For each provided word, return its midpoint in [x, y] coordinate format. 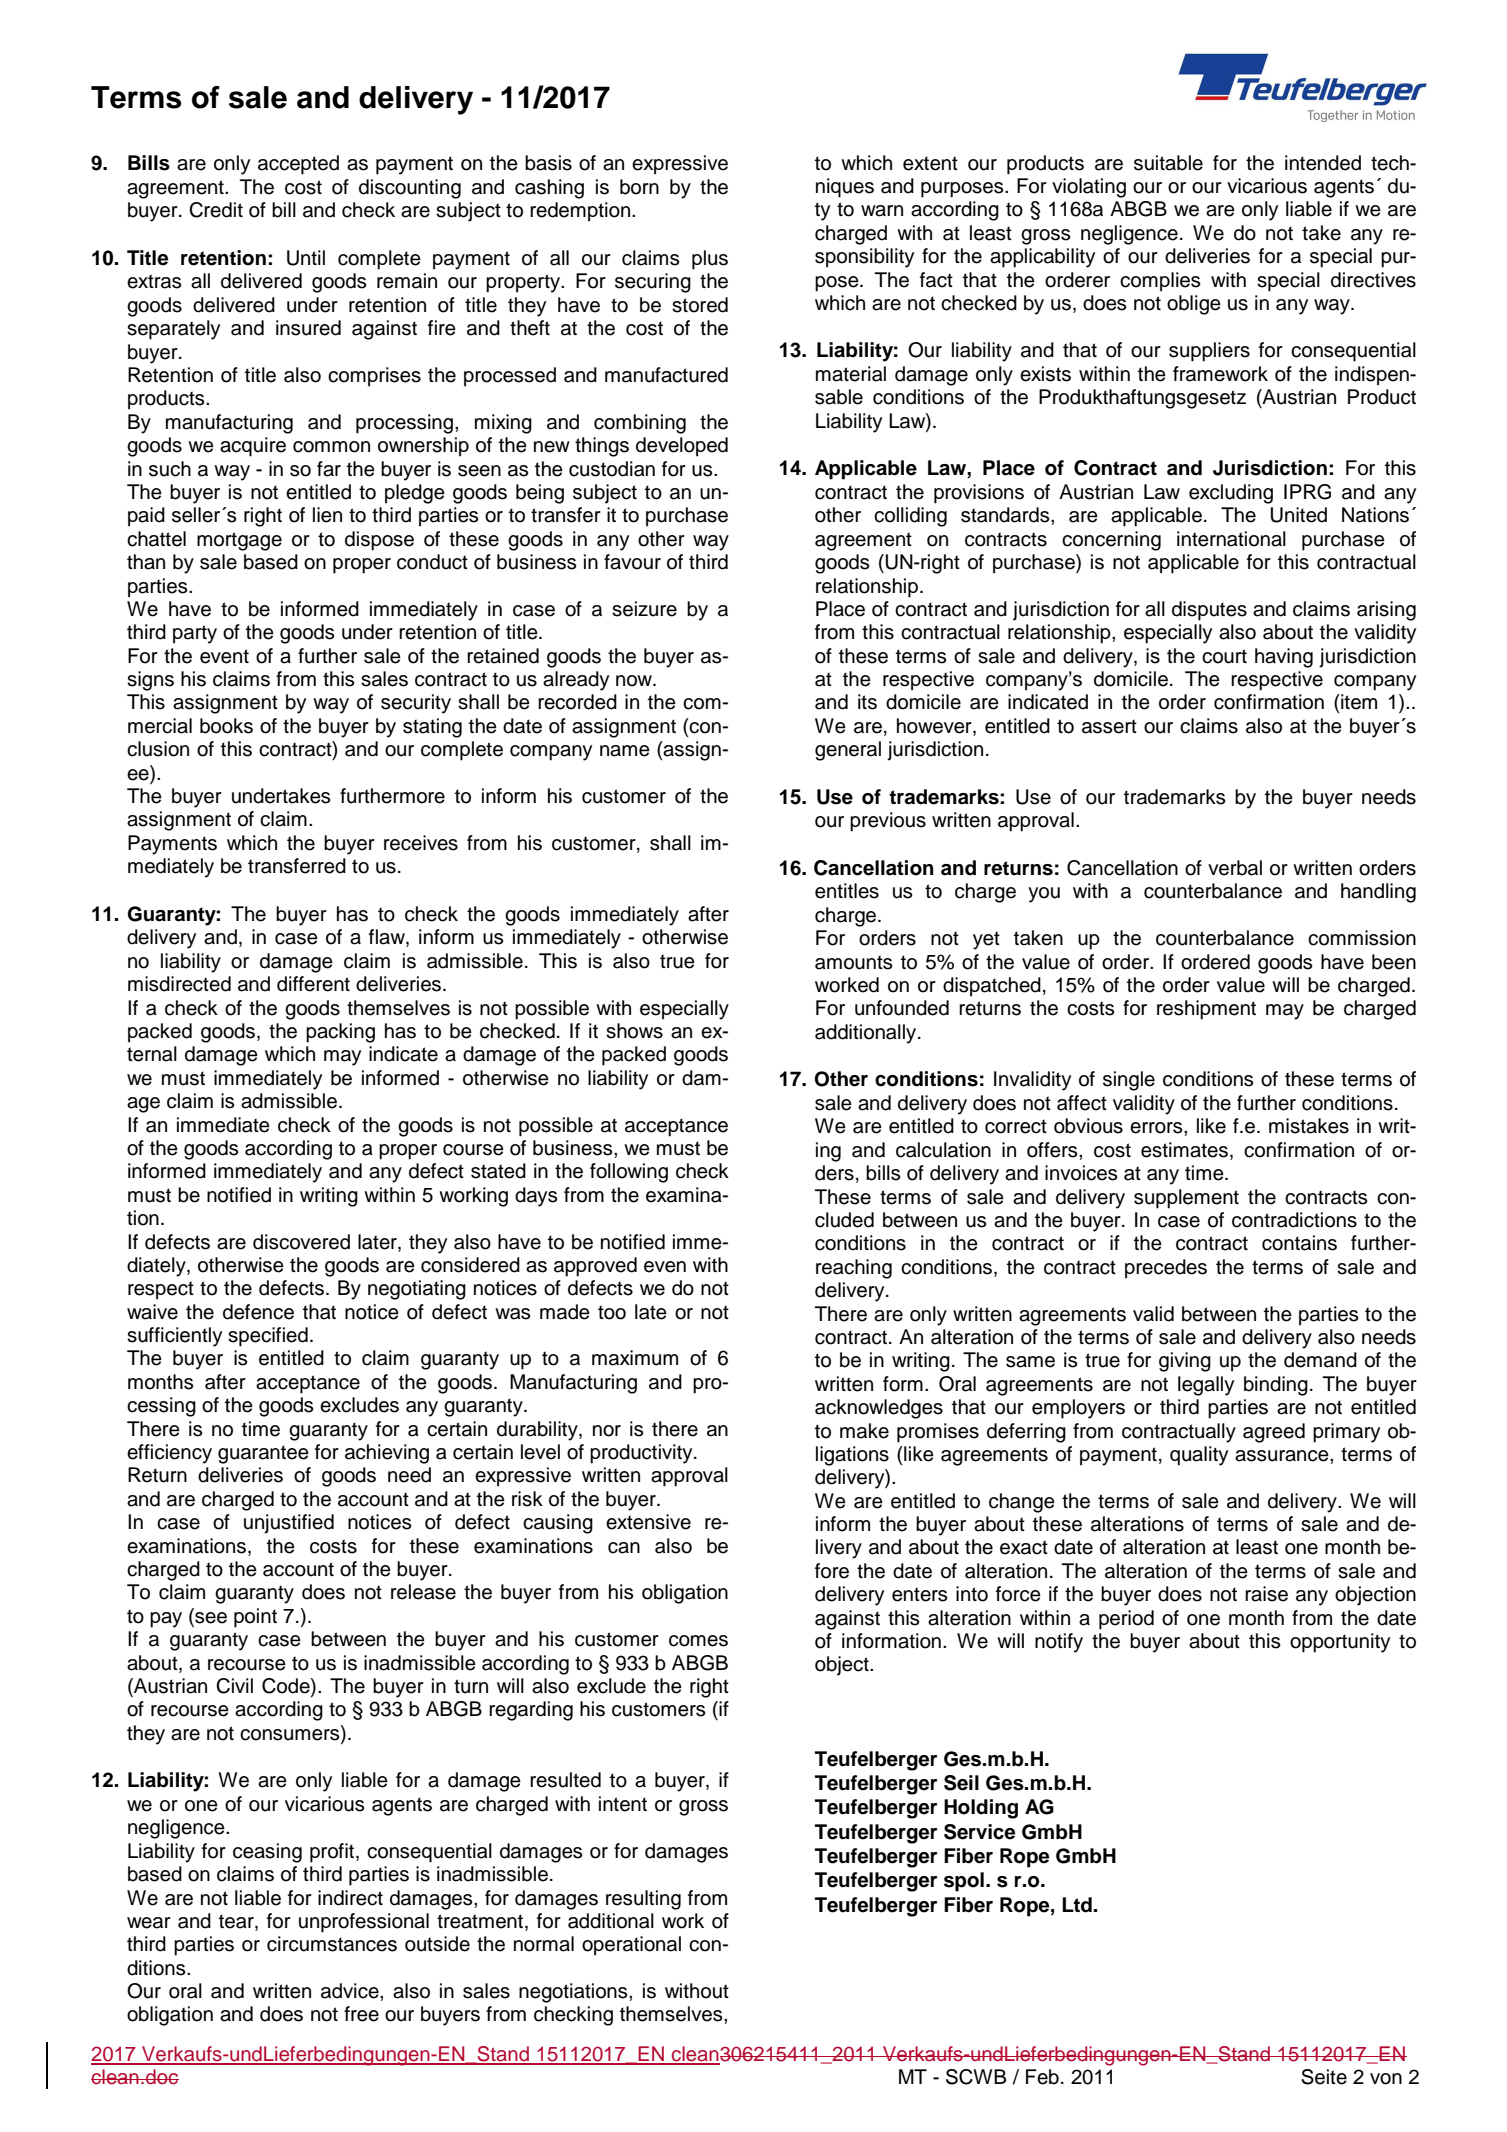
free [361, 2014]
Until [306, 258]
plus [710, 260]
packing [340, 1033]
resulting [643, 1900]
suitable [1168, 163]
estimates [1184, 1150]
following [629, 1173]
